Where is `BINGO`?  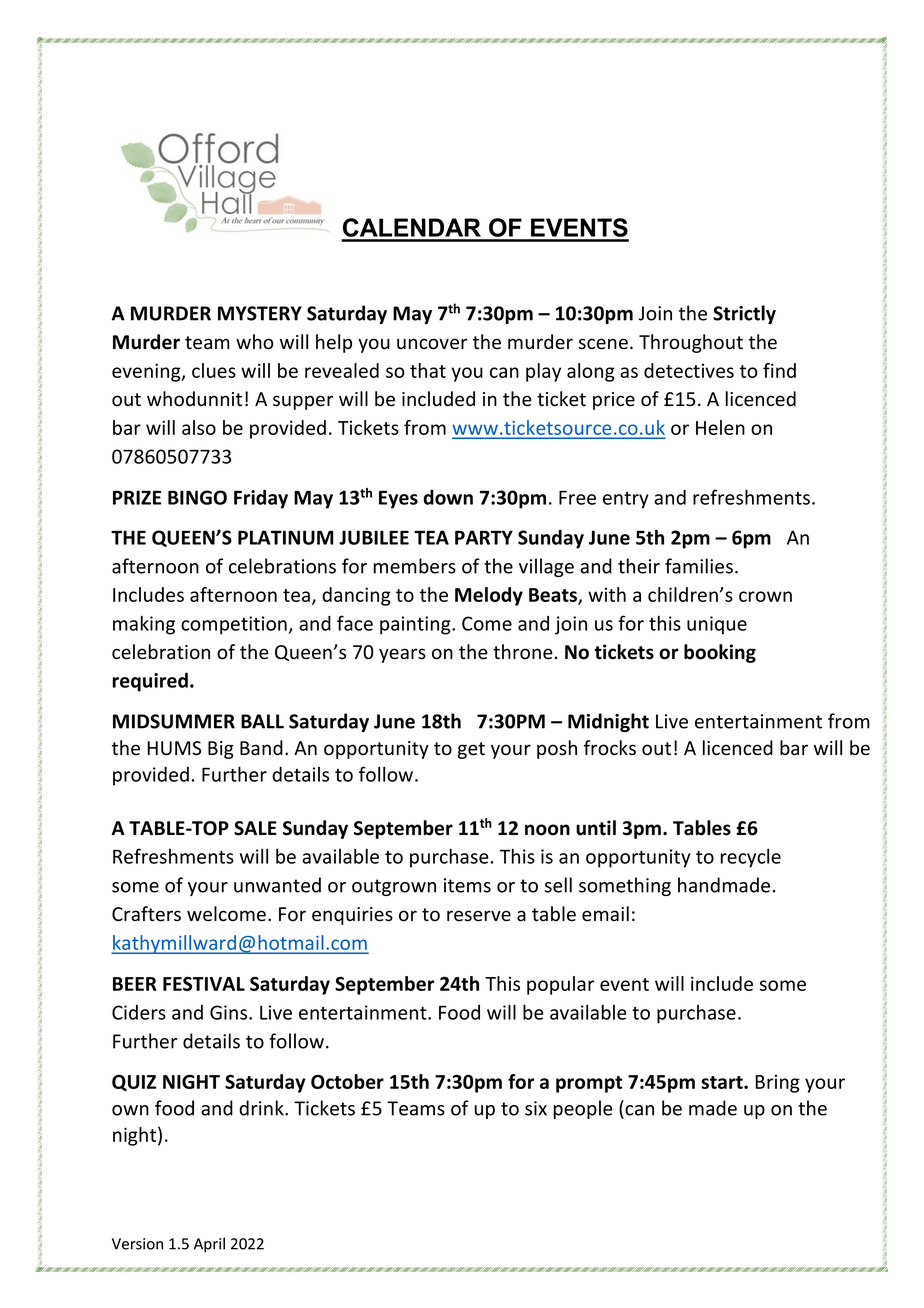 BINGO is located at coordinates (197, 497).
